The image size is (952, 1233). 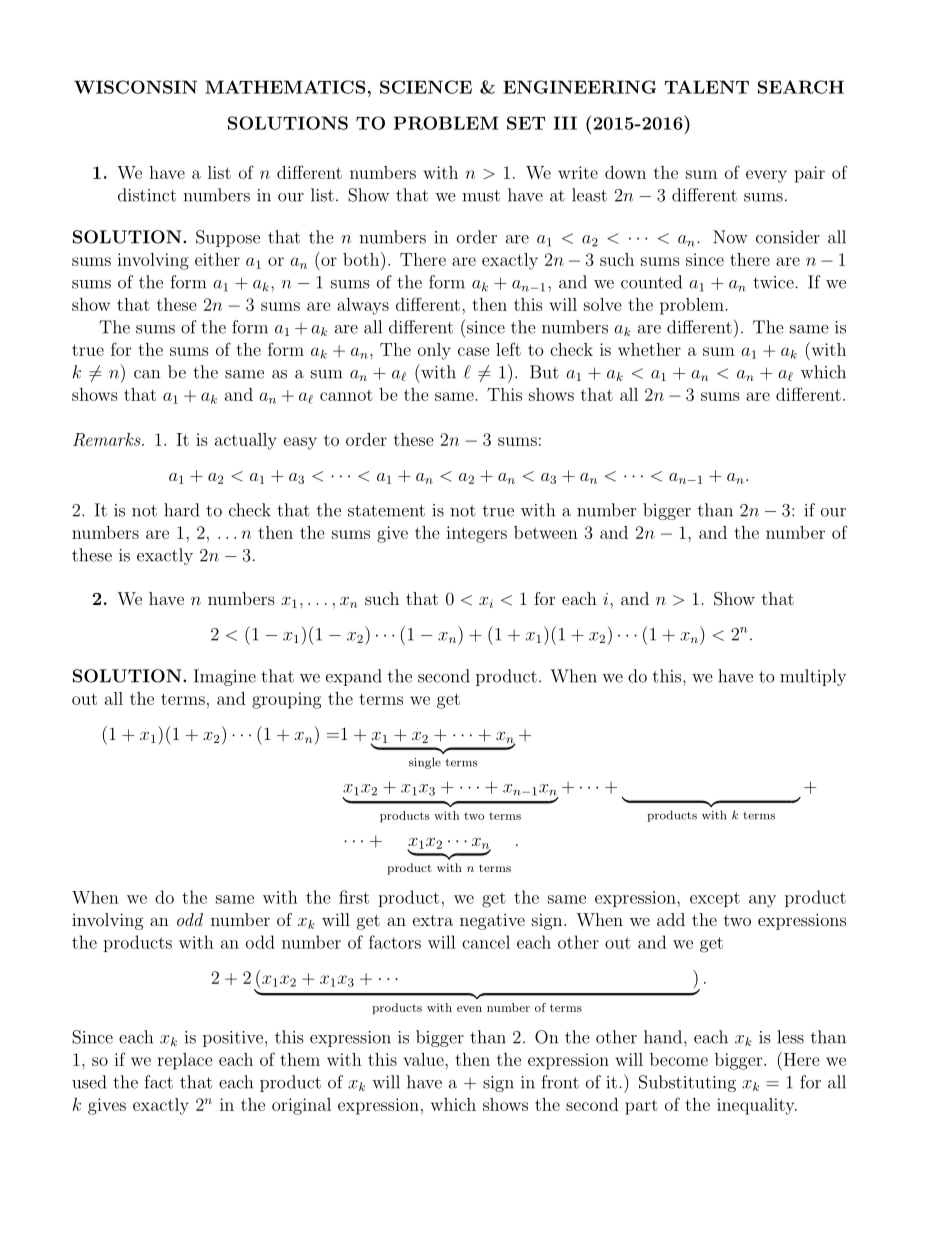 I want to click on multiply, so click(x=813, y=677).
